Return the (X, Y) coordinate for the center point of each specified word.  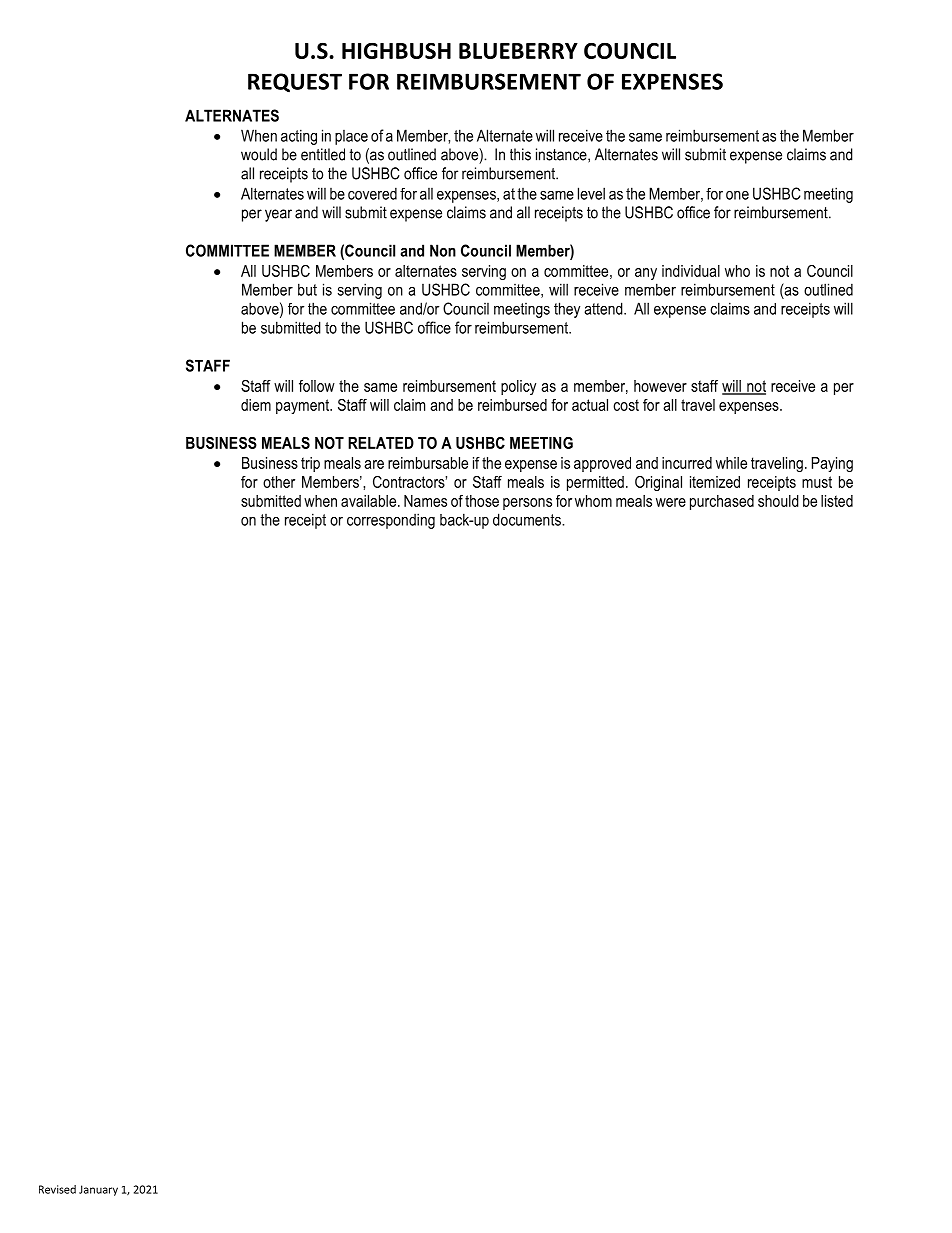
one (737, 195)
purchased (722, 502)
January (98, 1190)
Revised (57, 1189)
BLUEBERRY (518, 51)
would (259, 154)
